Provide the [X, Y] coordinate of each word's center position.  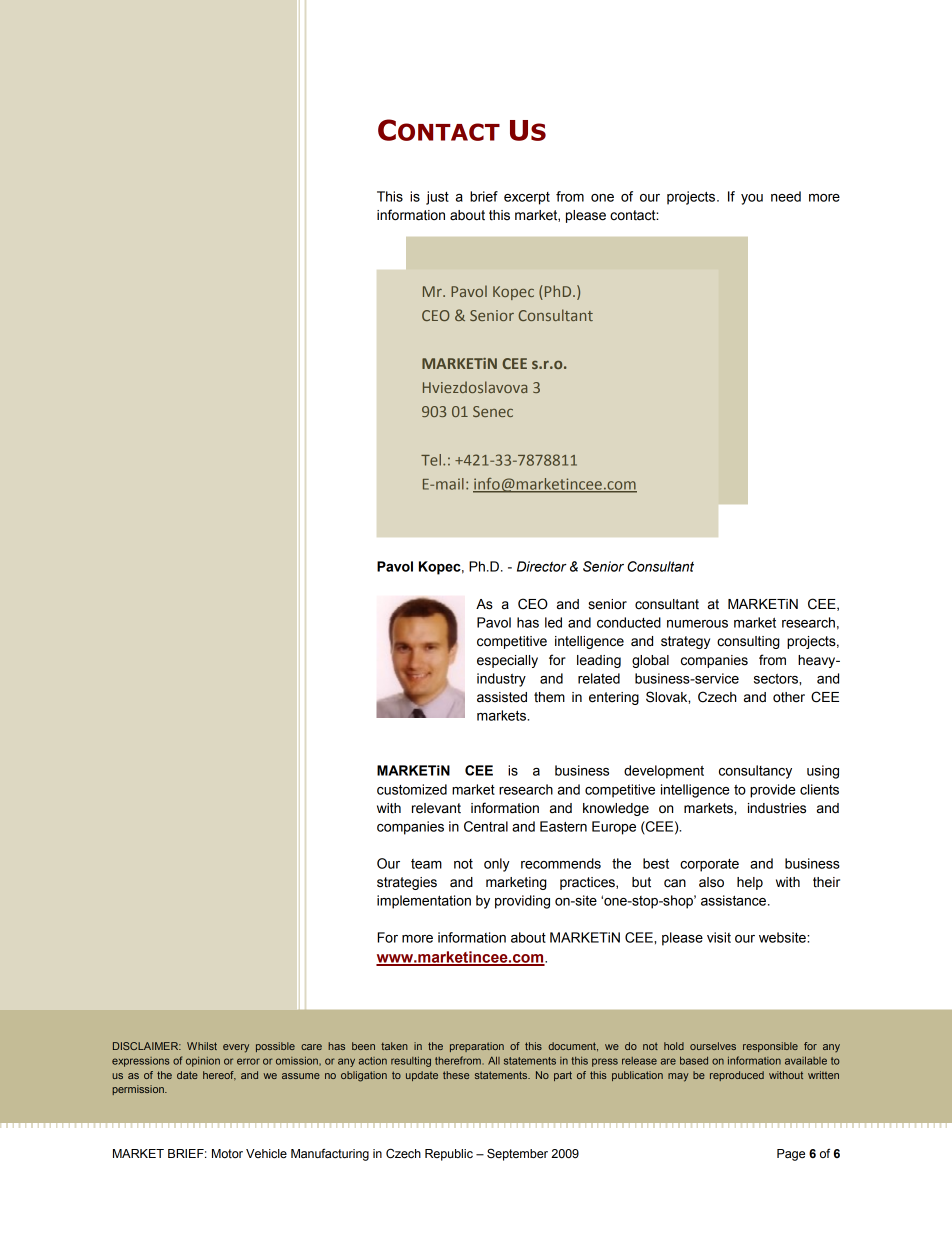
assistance [735, 900]
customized [412, 789]
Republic [449, 1155]
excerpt [527, 198]
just [437, 198]
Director [542, 566]
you [752, 199]
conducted [629, 622]
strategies [407, 883]
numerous [697, 624]
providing [522, 902]
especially [507, 661]
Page [791, 1155]
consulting [748, 642]
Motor [227, 1153]
